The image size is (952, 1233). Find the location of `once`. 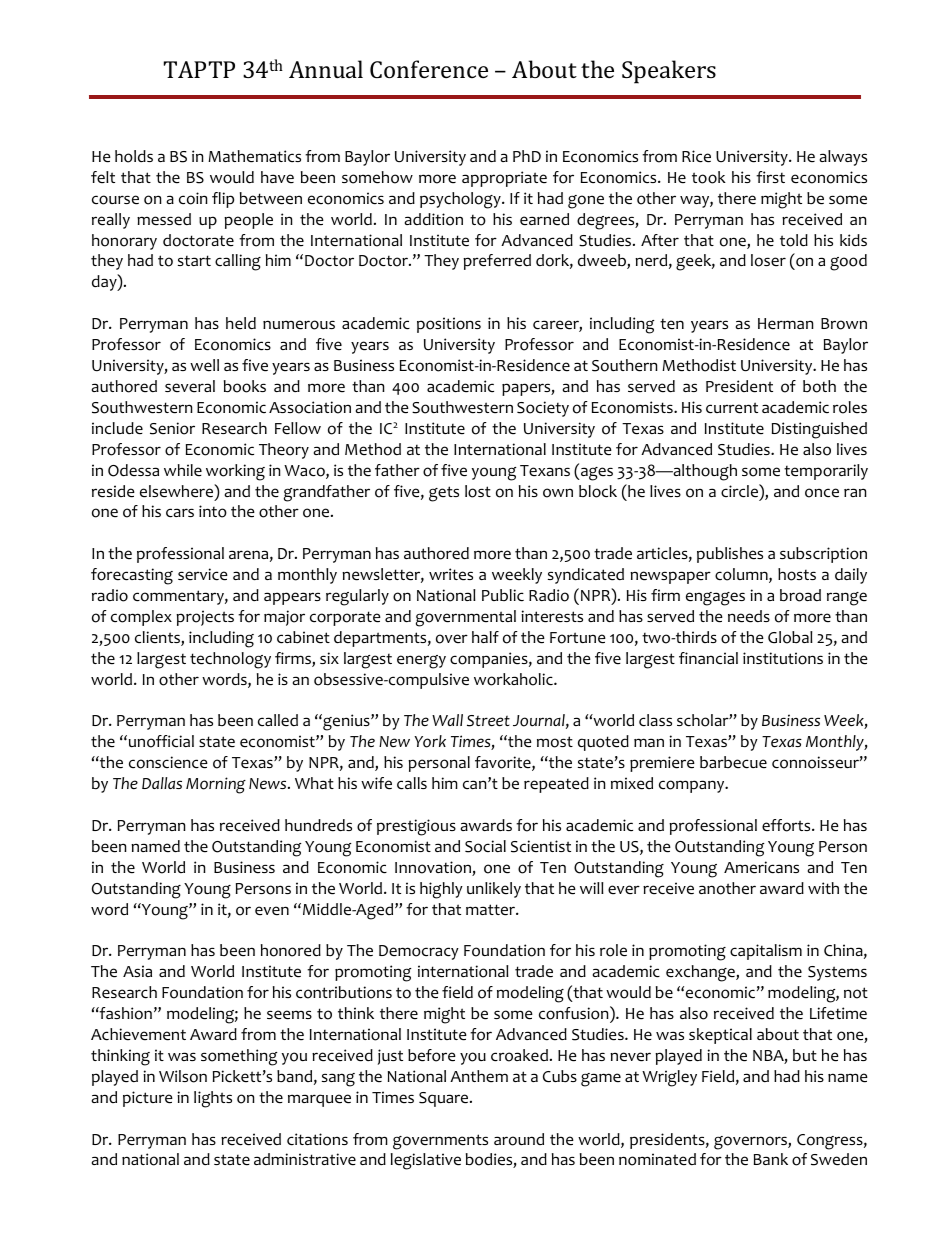

once is located at coordinates (822, 493).
